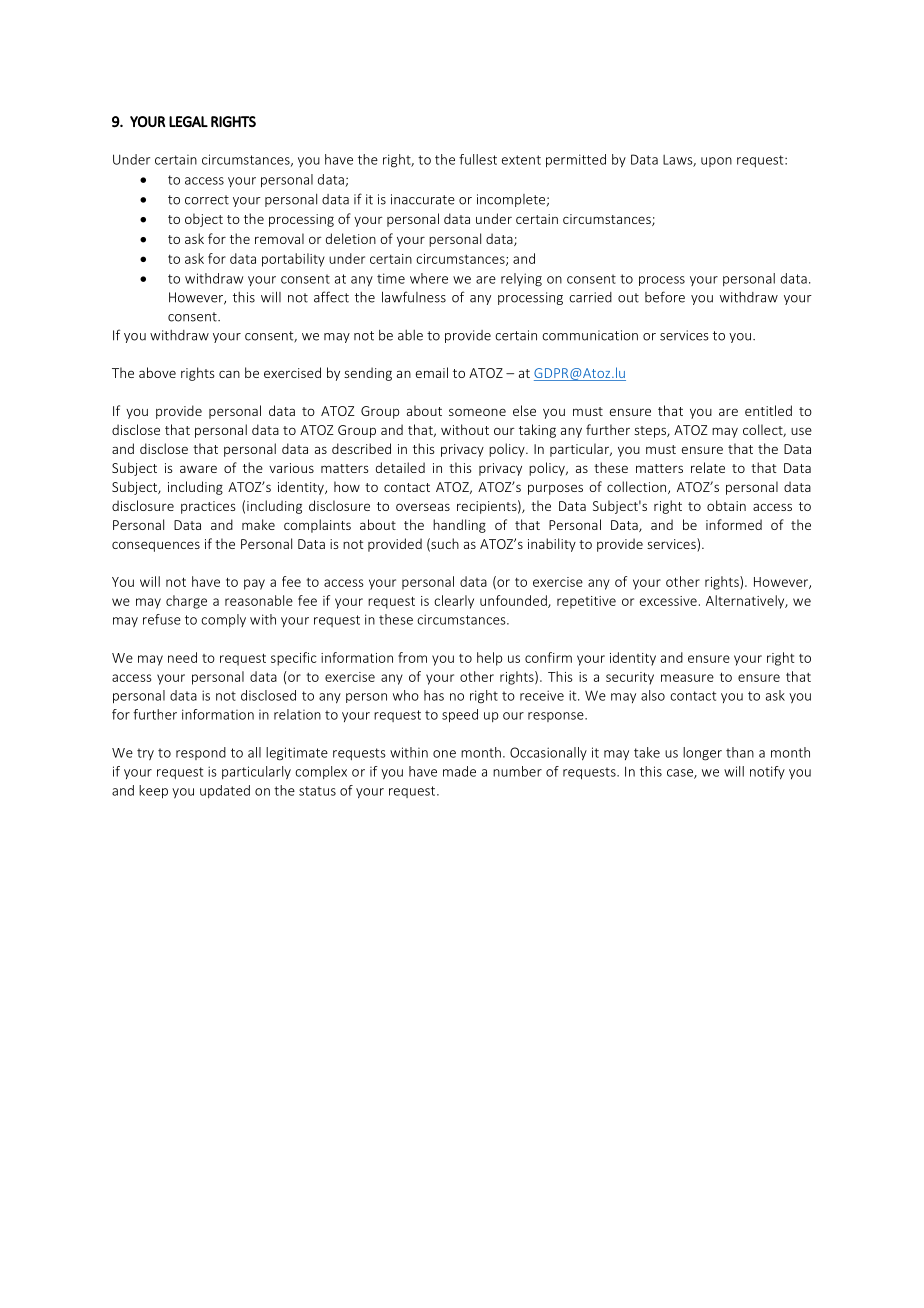 The height and width of the screenshot is (1308, 924). I want to click on can, so click(229, 374).
